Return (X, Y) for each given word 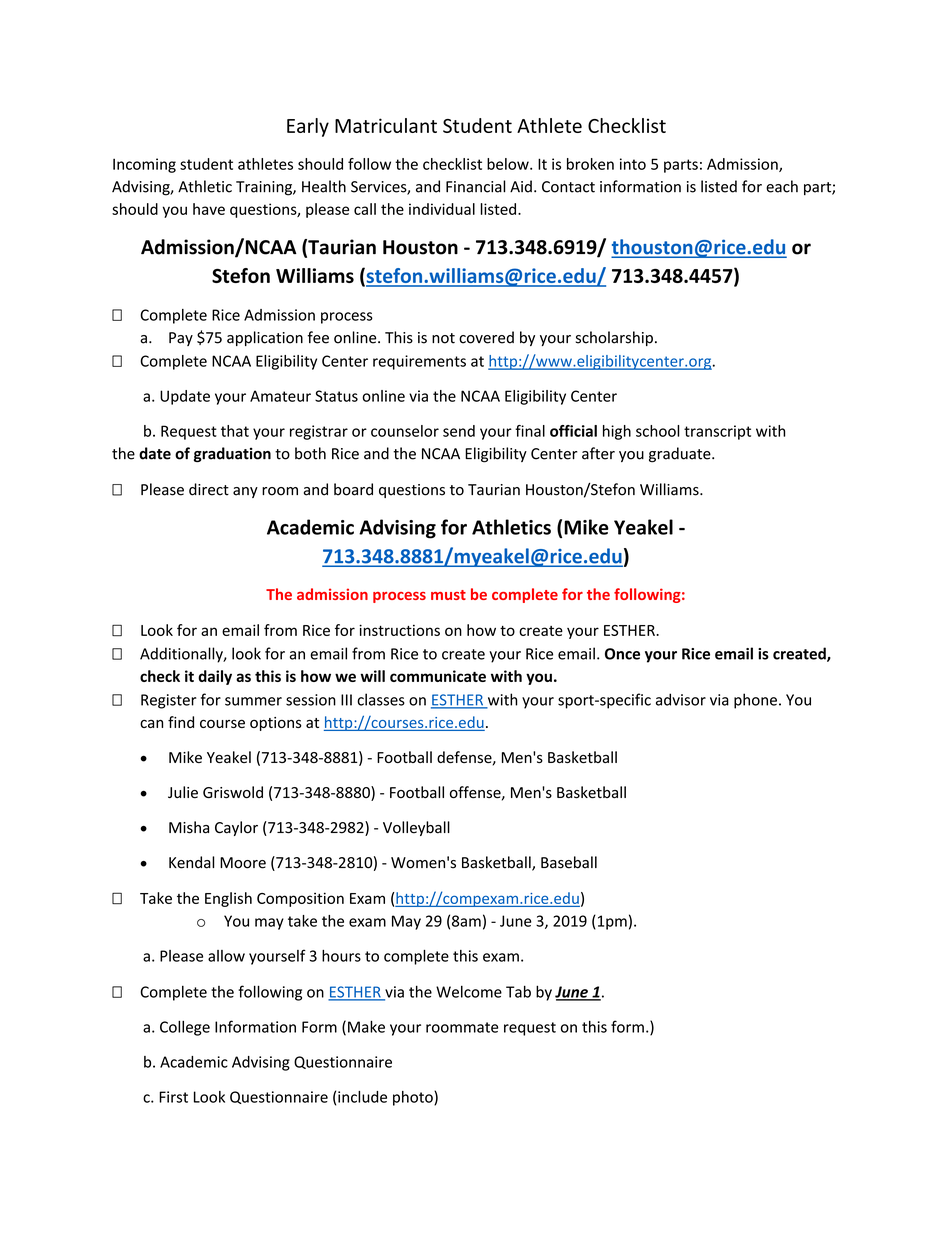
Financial (476, 186)
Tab (518, 991)
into (633, 164)
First (173, 1097)
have (209, 209)
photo (414, 1098)
